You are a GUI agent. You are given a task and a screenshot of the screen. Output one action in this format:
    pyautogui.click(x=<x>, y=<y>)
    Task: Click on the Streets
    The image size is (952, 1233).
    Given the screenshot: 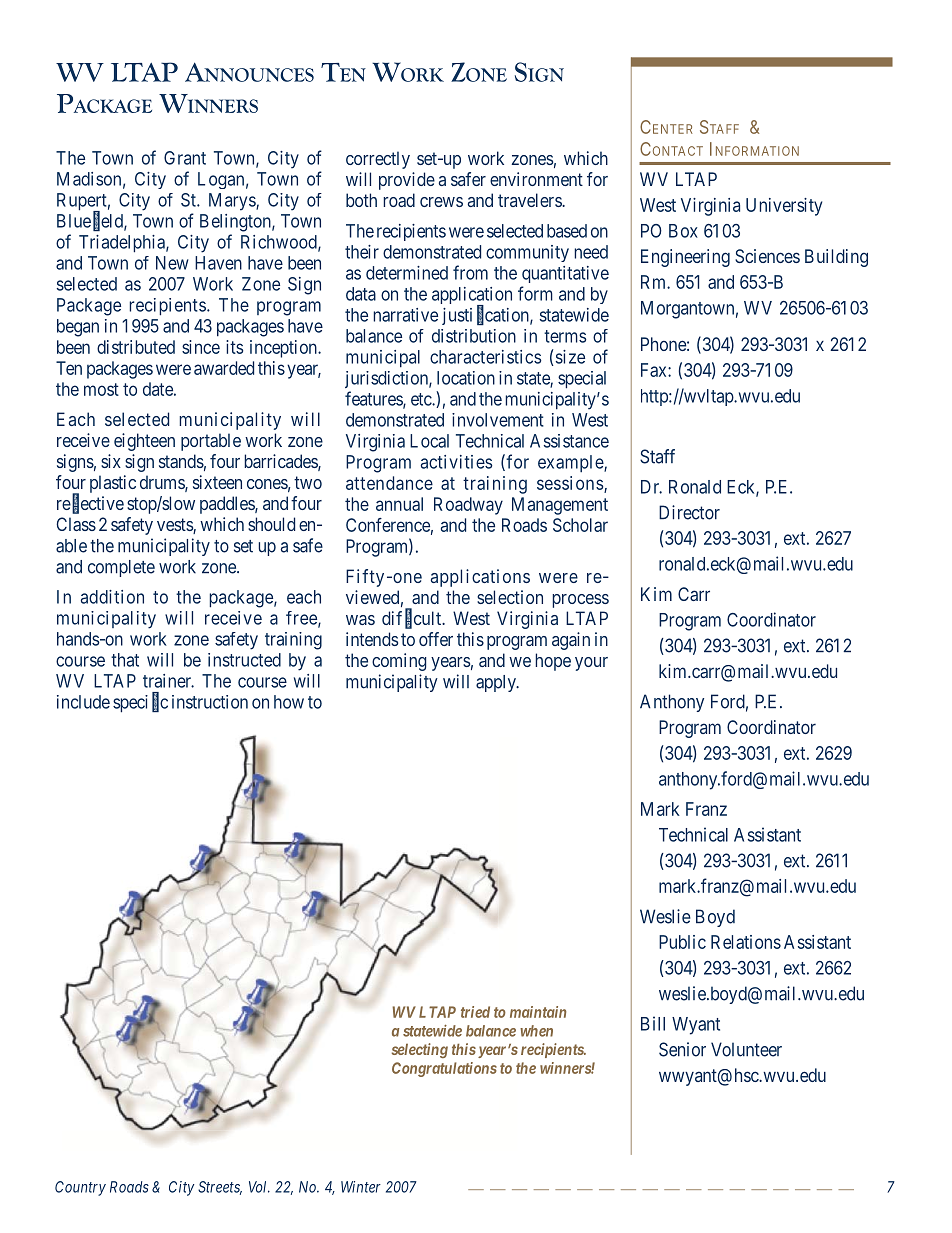 What is the action you would take?
    pyautogui.click(x=220, y=1188)
